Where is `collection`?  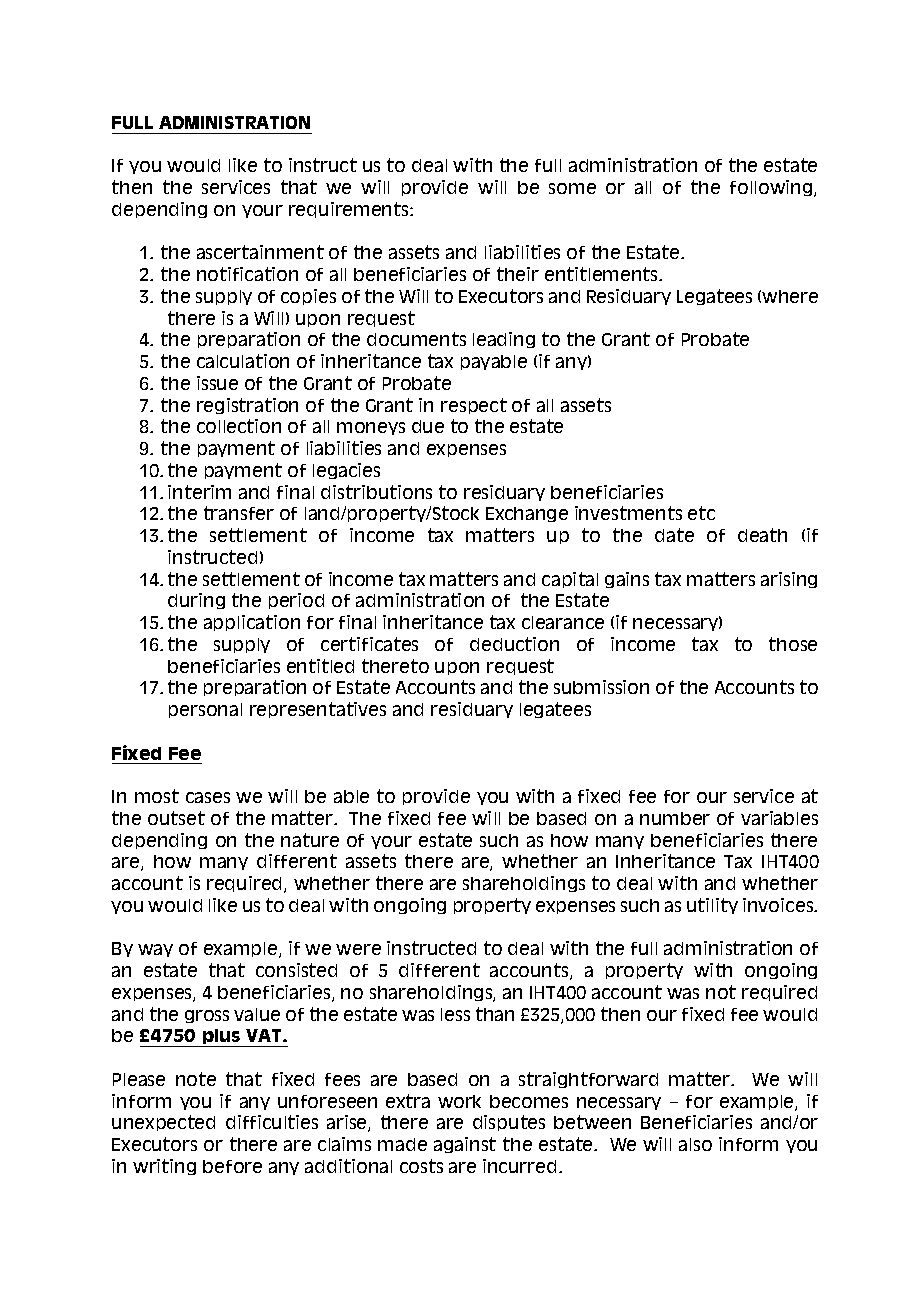 collection is located at coordinates (239, 426).
